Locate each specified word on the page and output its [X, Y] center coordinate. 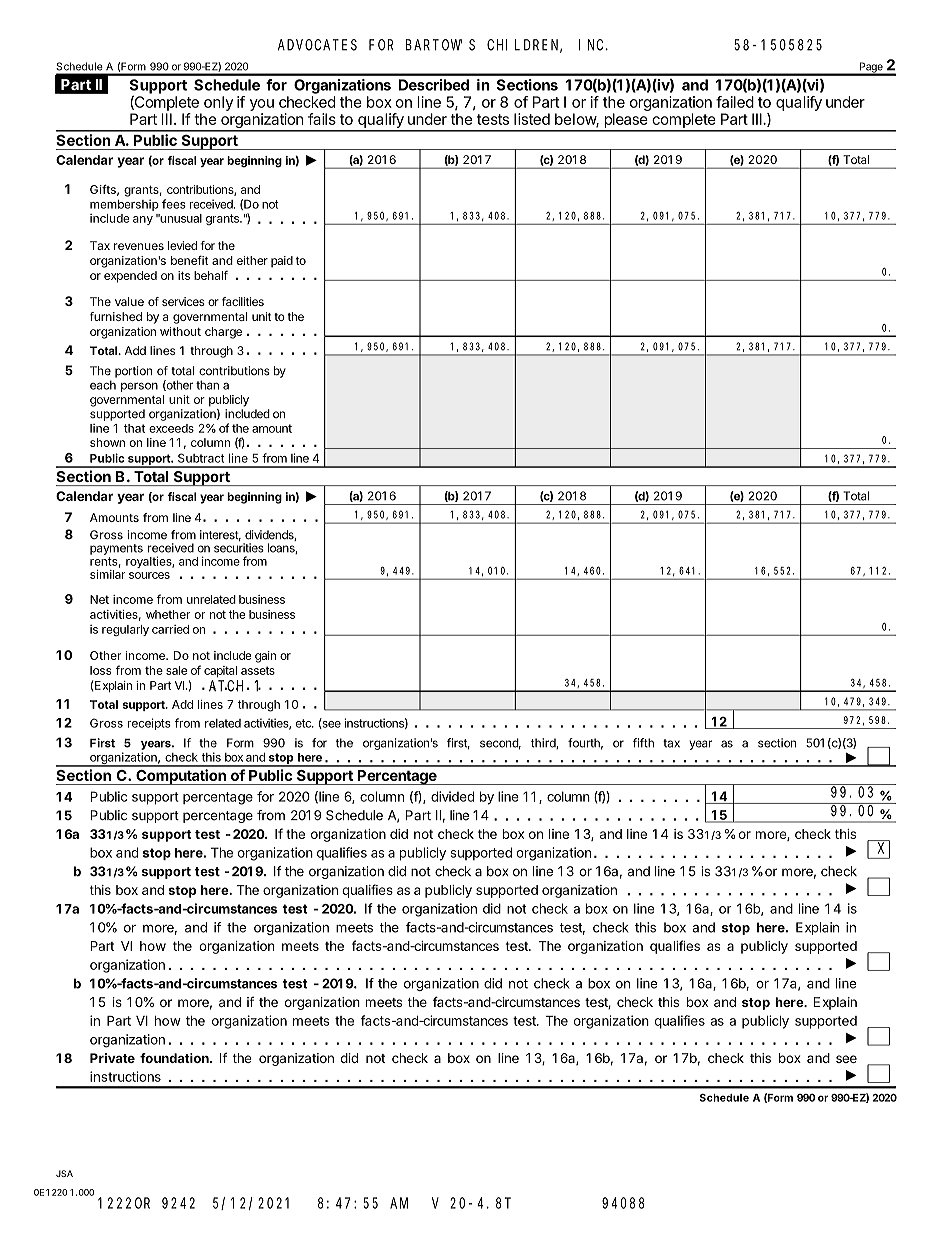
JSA [64, 1173]
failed [735, 102]
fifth [643, 743]
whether [168, 614]
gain [265, 657]
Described [434, 85]
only [218, 103]
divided [452, 796]
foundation [175, 1058]
